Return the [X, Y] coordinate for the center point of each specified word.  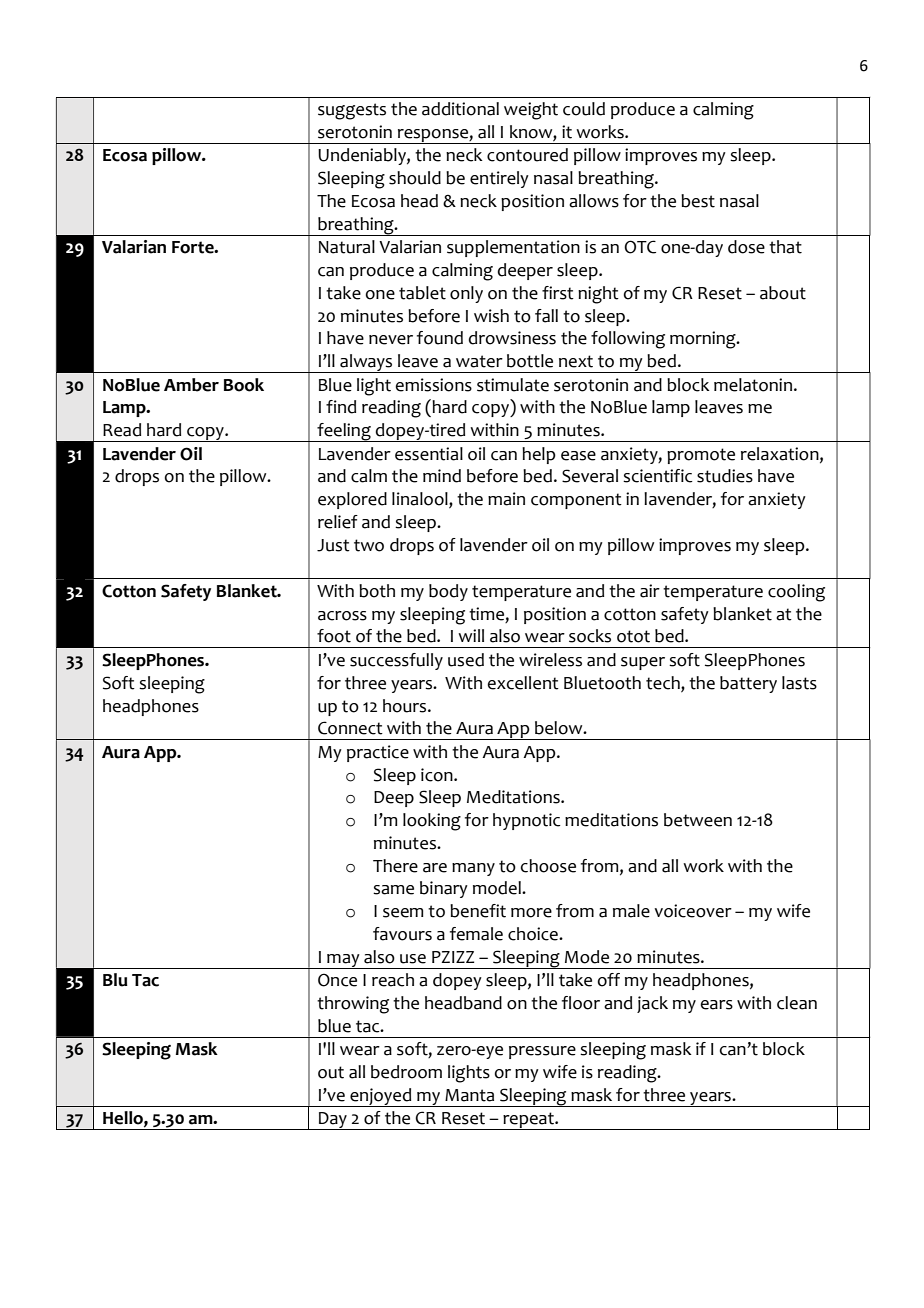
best [698, 201]
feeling [344, 432]
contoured [527, 155]
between [698, 820]
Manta [469, 1095]
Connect [350, 728]
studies [725, 476]
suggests [352, 111]
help [539, 455]
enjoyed [381, 1097]
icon [438, 775]
